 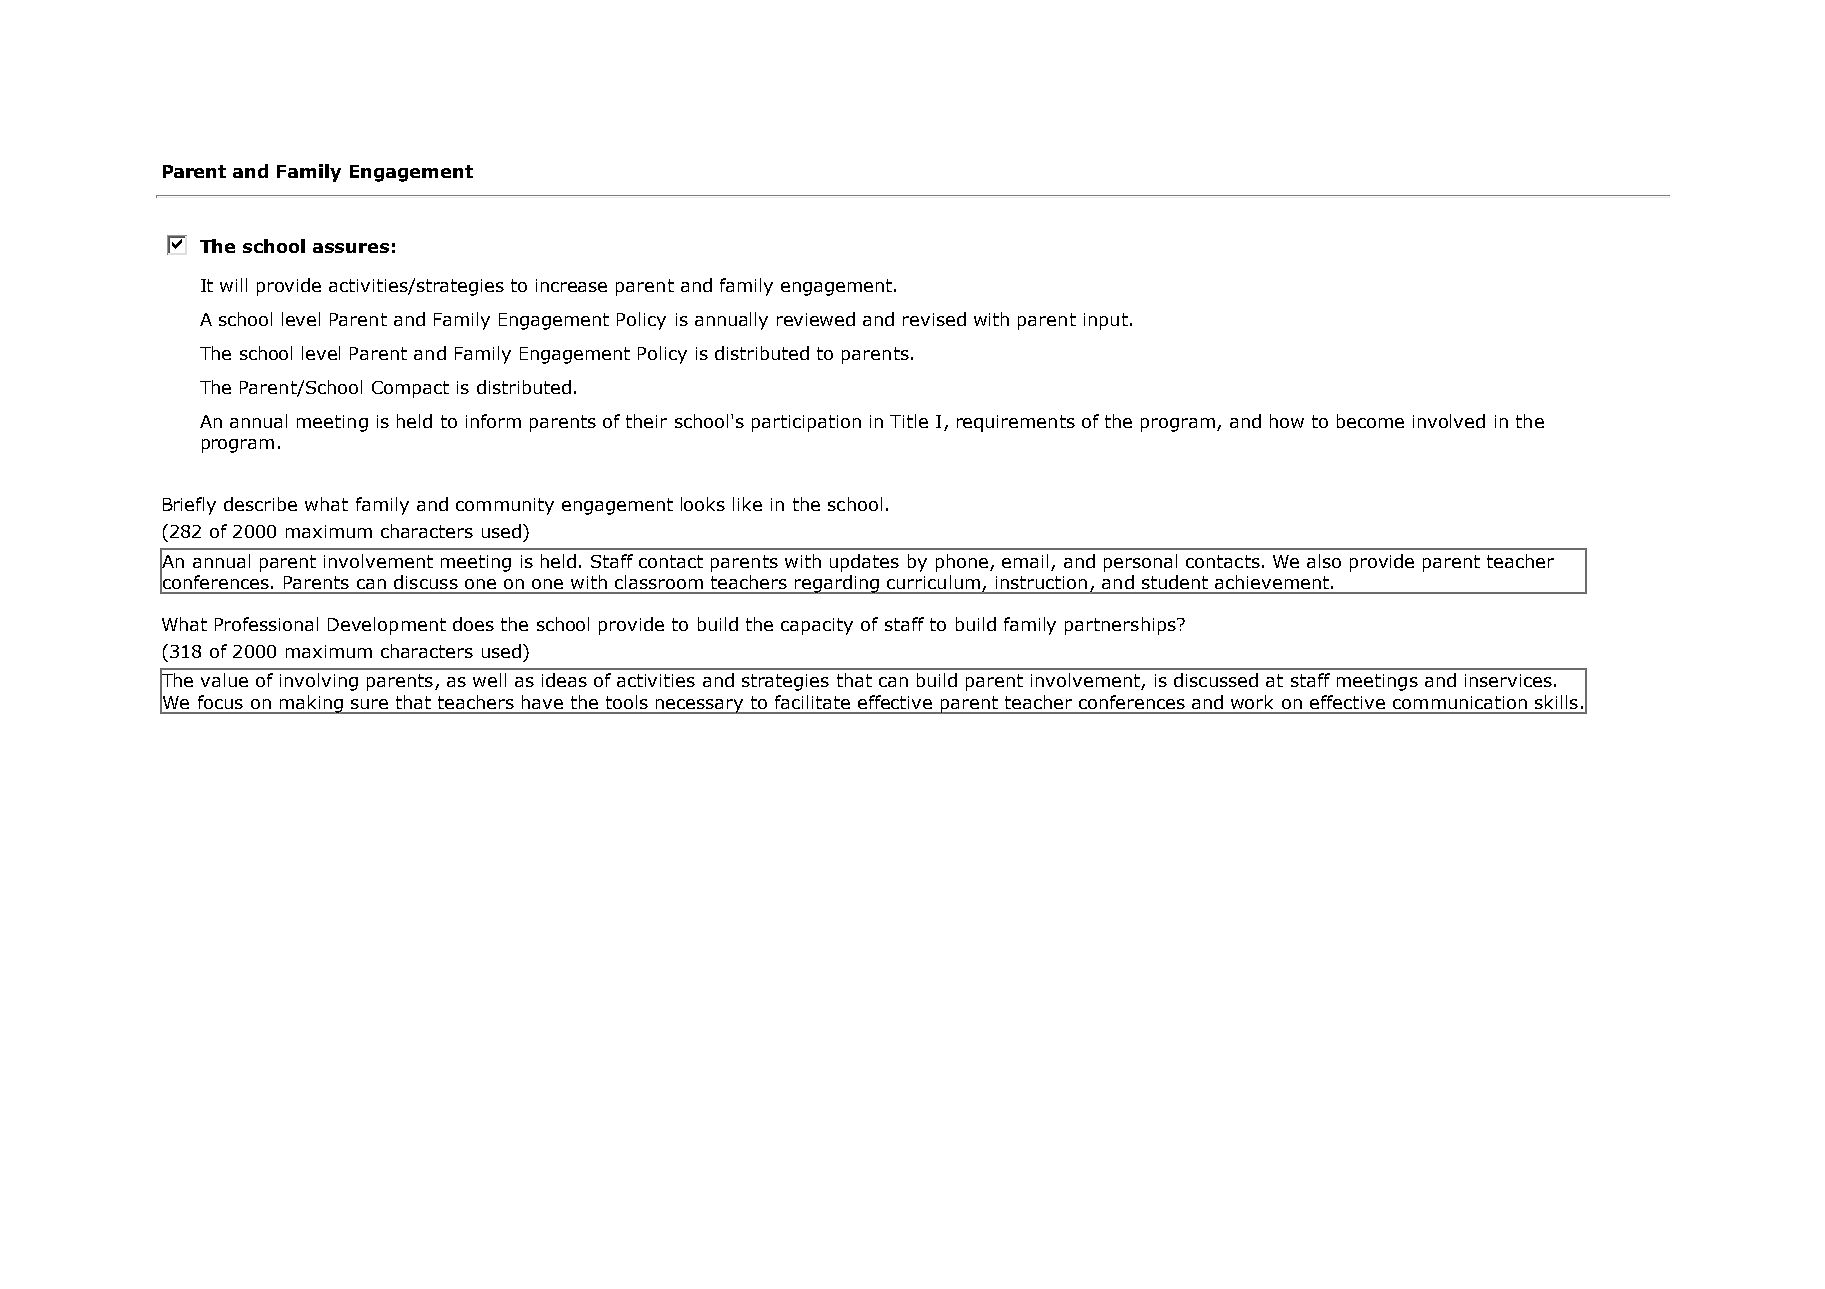 What do you see at coordinates (816, 319) in the page?
I see `reviewed` at bounding box center [816, 319].
